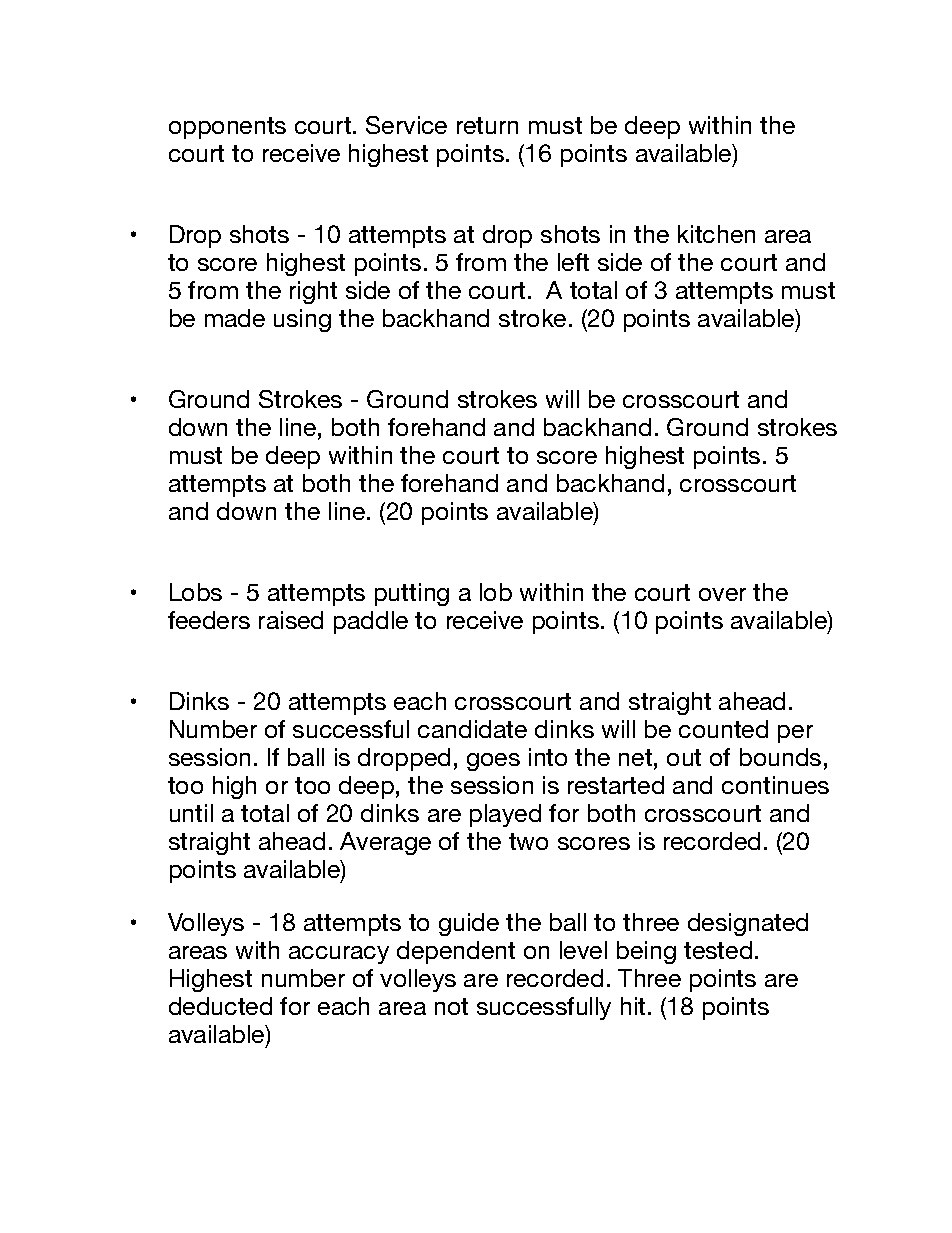 This image has width=952, height=1233. What do you see at coordinates (291, 620) in the image?
I see `raised` at bounding box center [291, 620].
